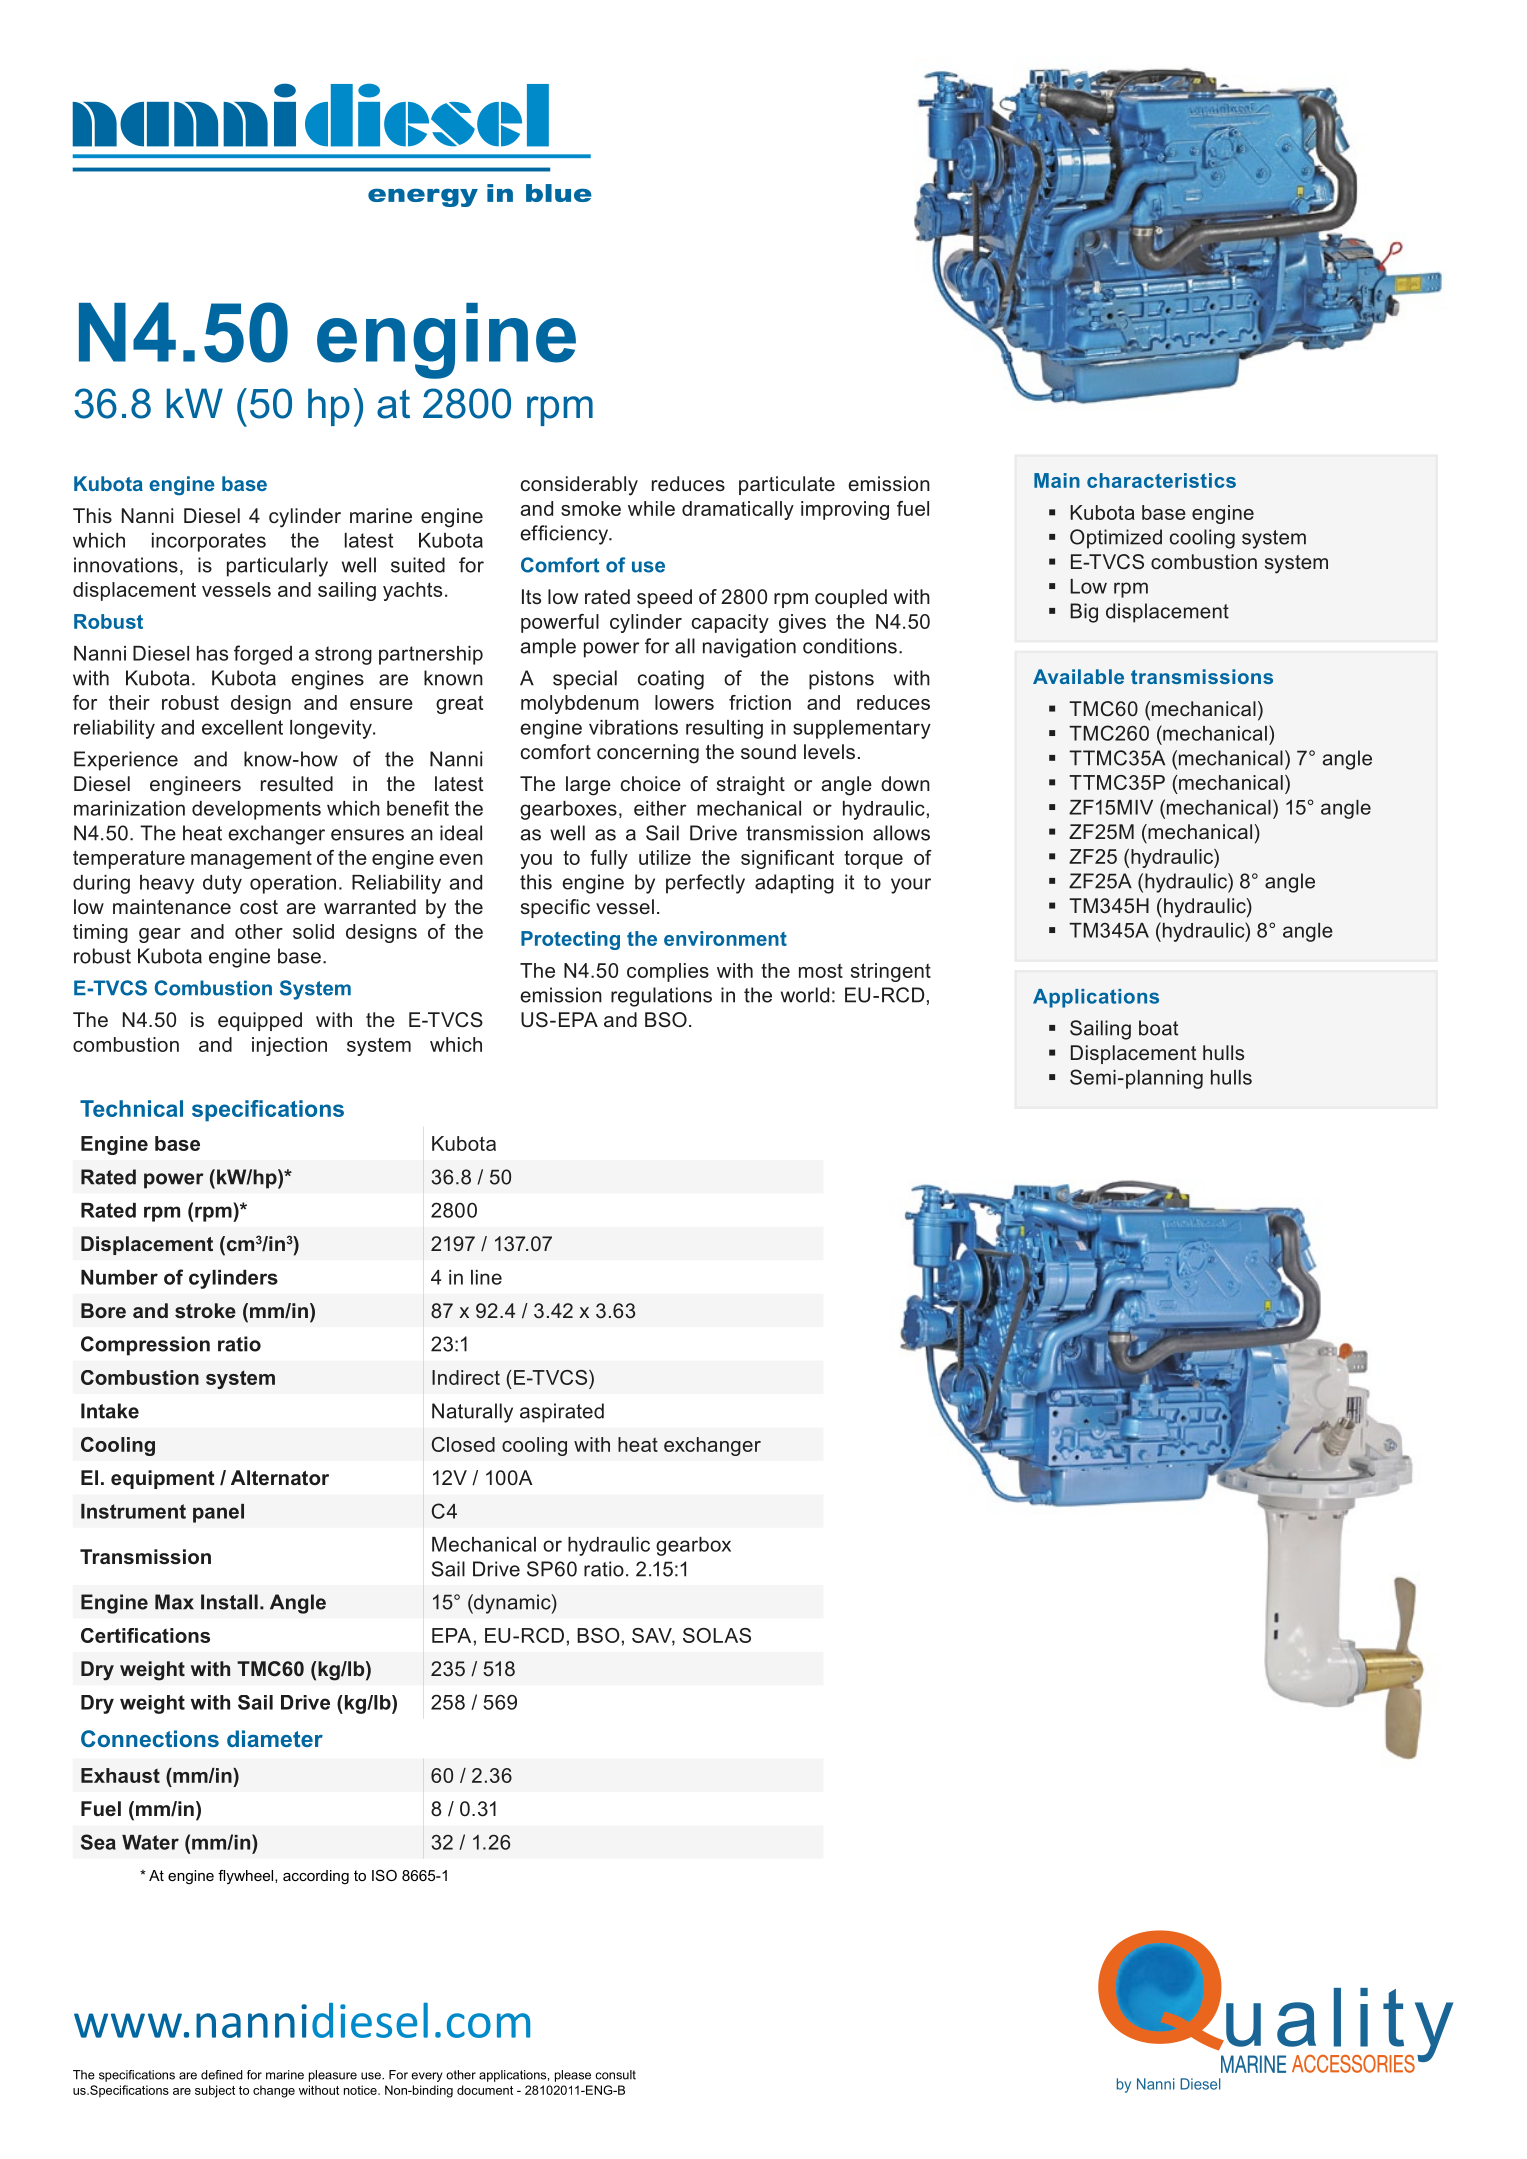 The width and height of the image is (1527, 2159). I want to click on Naturally, so click(472, 1413).
